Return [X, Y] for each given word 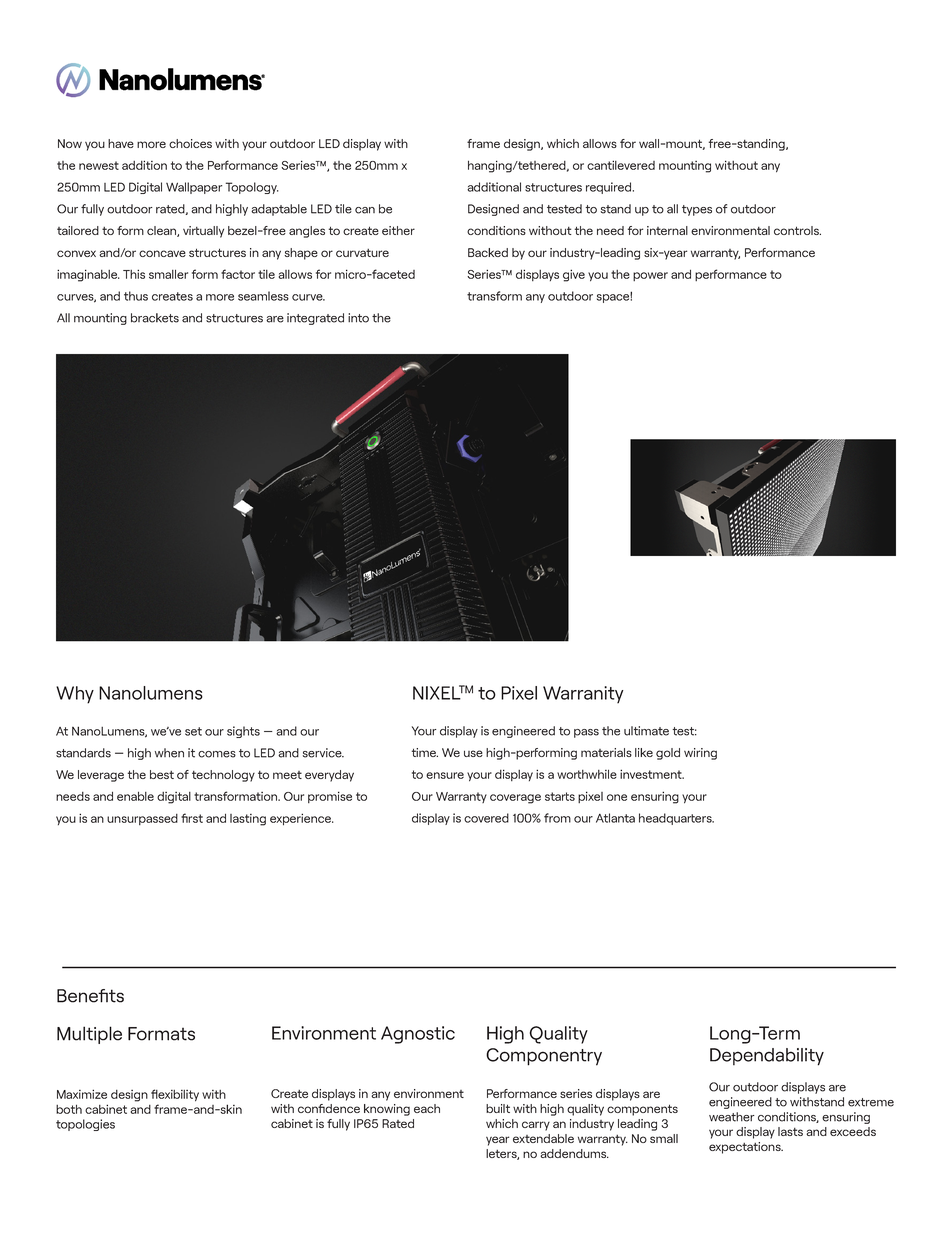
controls [797, 230]
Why [75, 695]
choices [190, 143]
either [398, 230]
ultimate [646, 731]
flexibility [175, 1095]
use [473, 753]
